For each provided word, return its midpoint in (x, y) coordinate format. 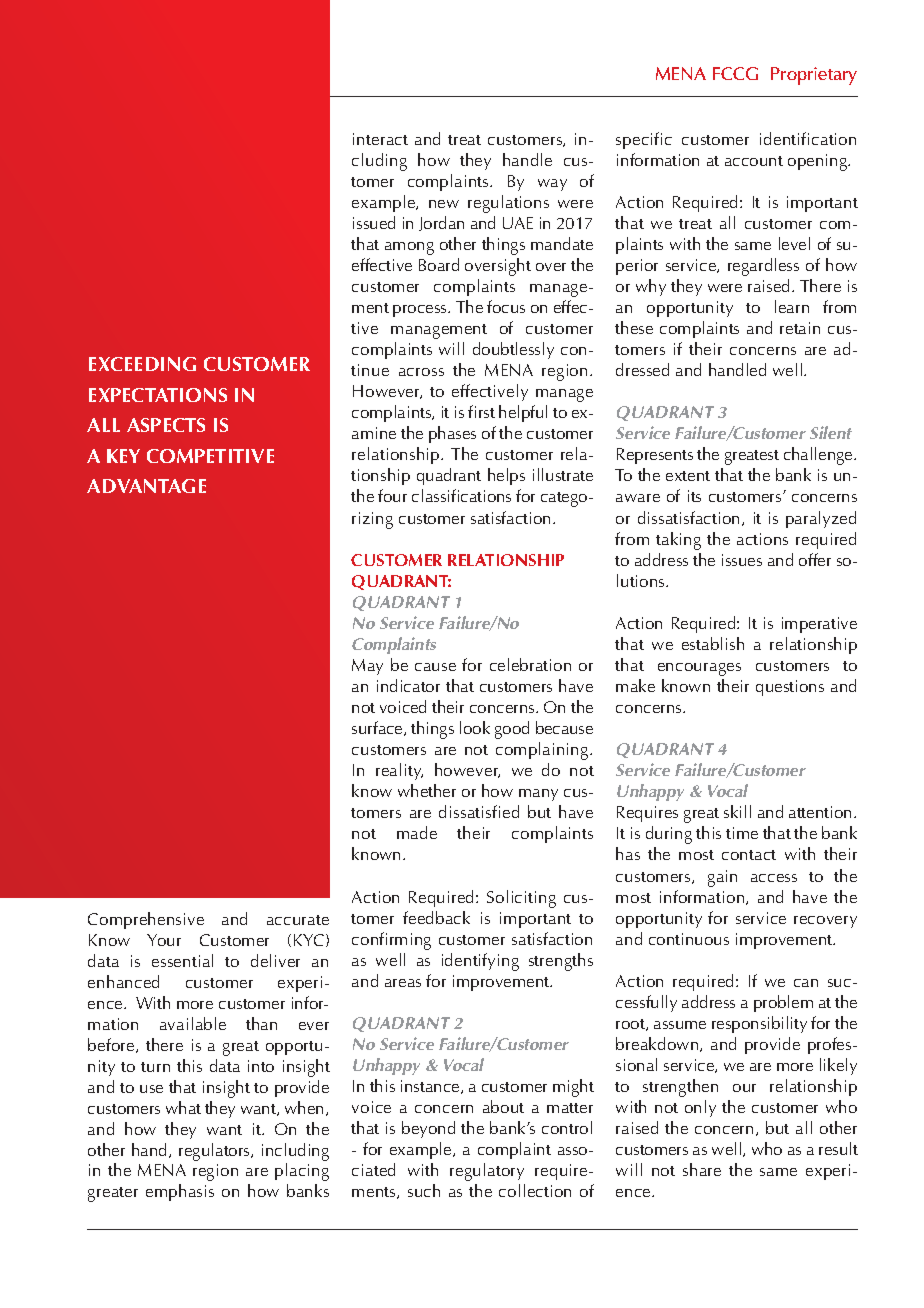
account (754, 161)
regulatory (487, 1172)
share (702, 1169)
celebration (530, 664)
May (367, 667)
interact (380, 139)
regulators (215, 1152)
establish (713, 643)
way (552, 185)
